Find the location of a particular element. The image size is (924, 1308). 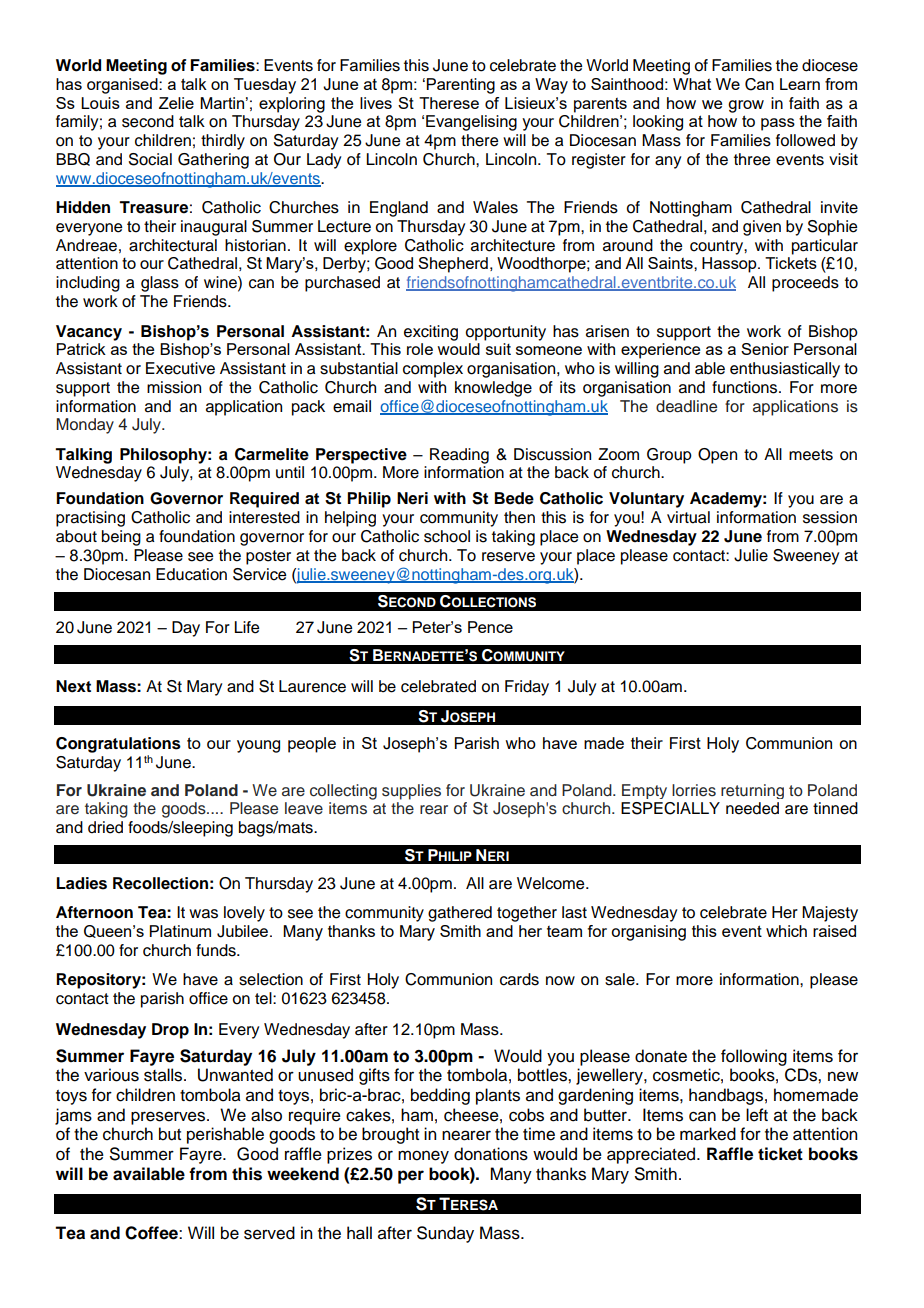

Pence is located at coordinates (490, 627).
